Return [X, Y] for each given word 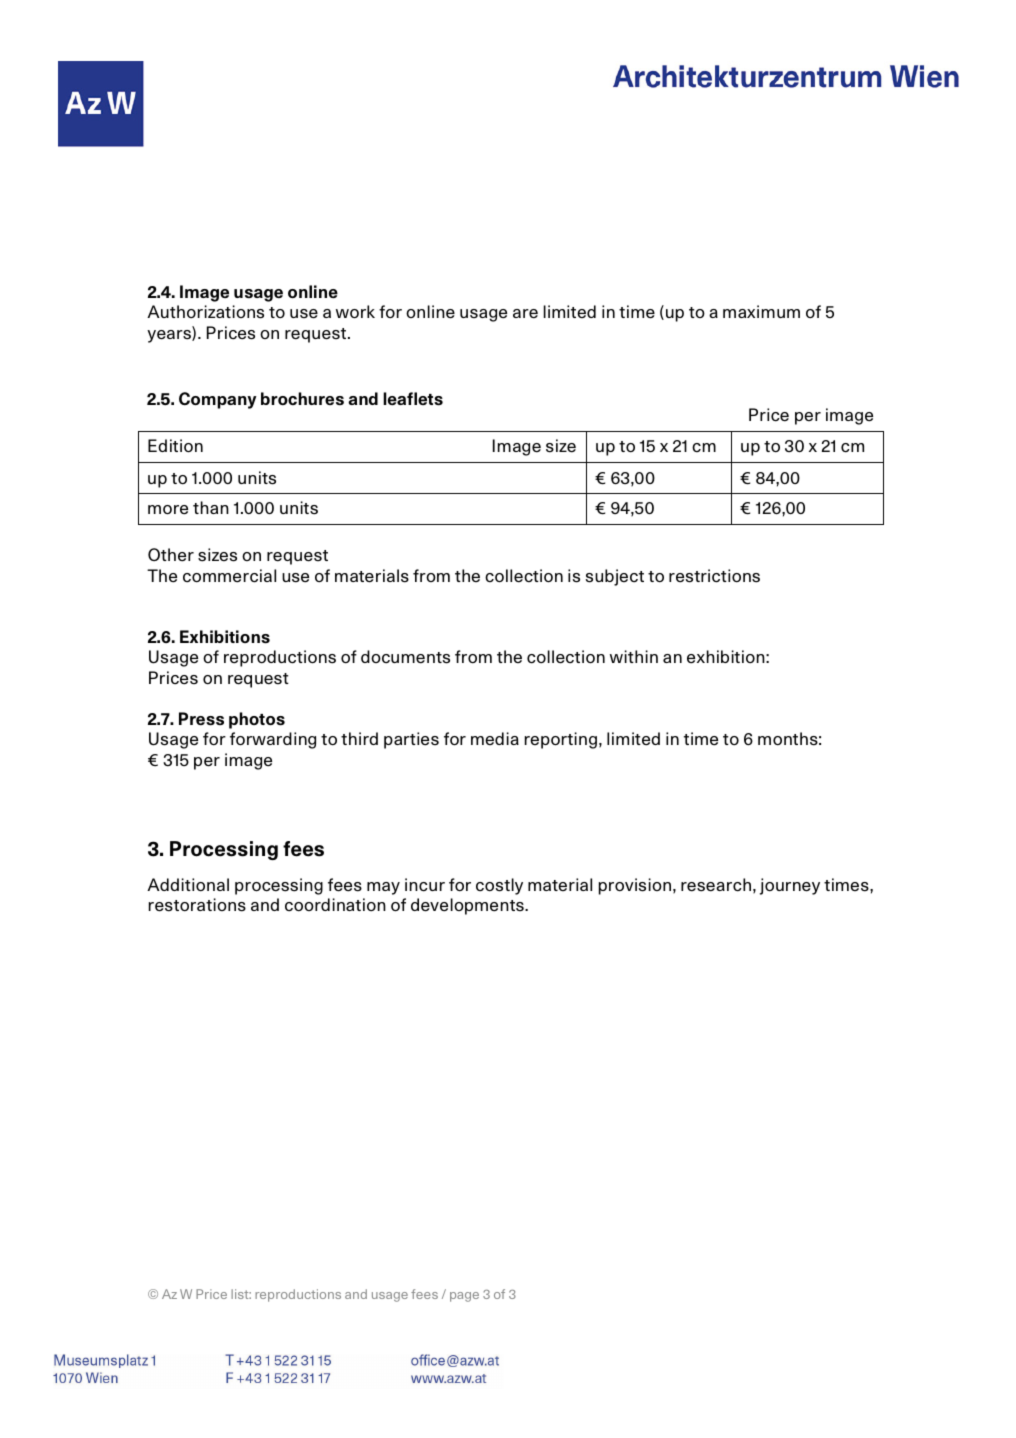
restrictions [714, 576]
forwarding [273, 740]
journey [790, 886]
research [716, 885]
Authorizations [205, 312]
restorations [197, 905]
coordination [335, 905]
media [495, 738]
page [464, 1297]
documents [405, 657]
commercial [229, 576]
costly [499, 886]
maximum [761, 311]
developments [468, 906]
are [525, 314]
